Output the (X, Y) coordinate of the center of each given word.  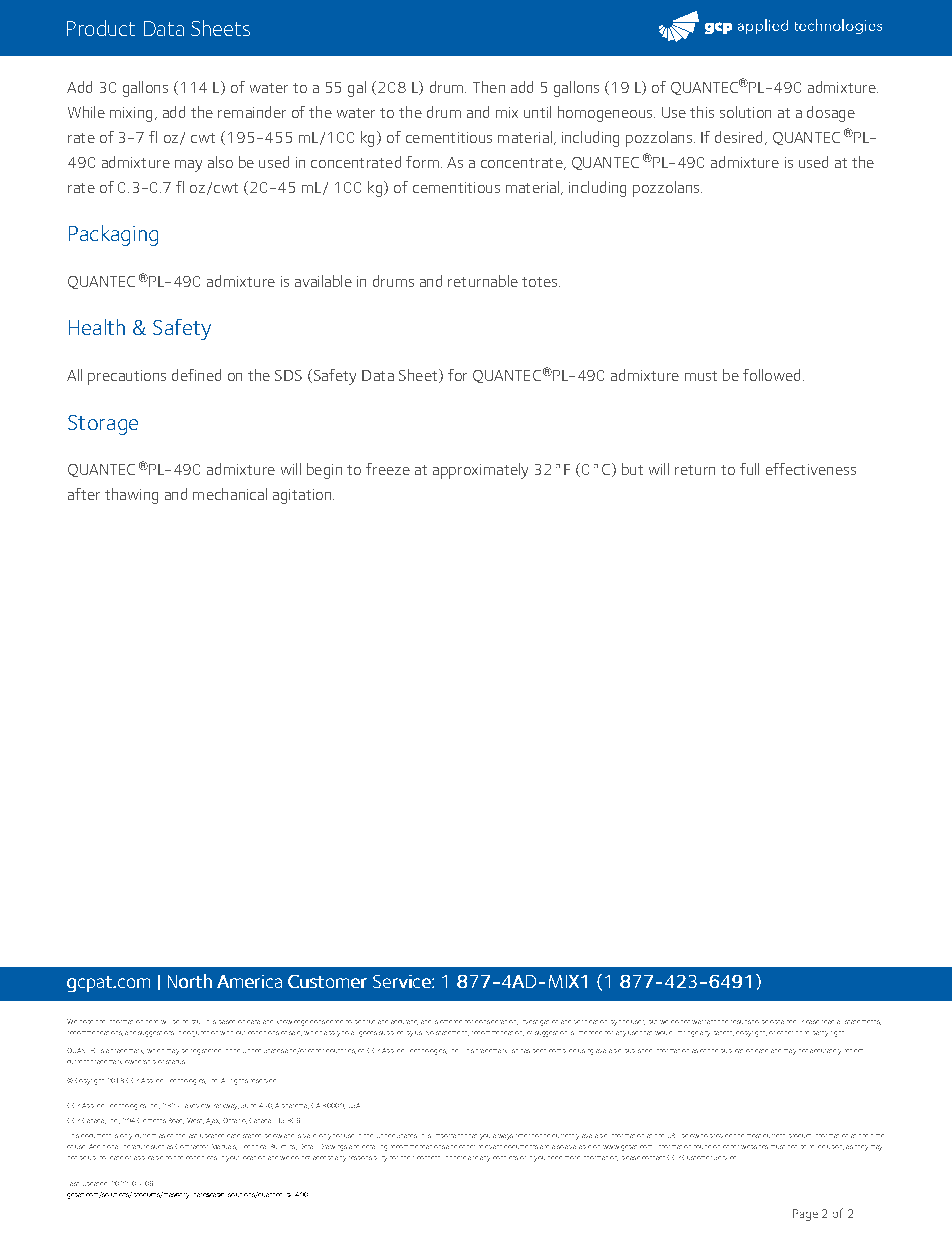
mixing (131, 114)
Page (805, 1215)
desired (738, 137)
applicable (148, 1158)
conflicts (505, 1158)
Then (489, 87)
